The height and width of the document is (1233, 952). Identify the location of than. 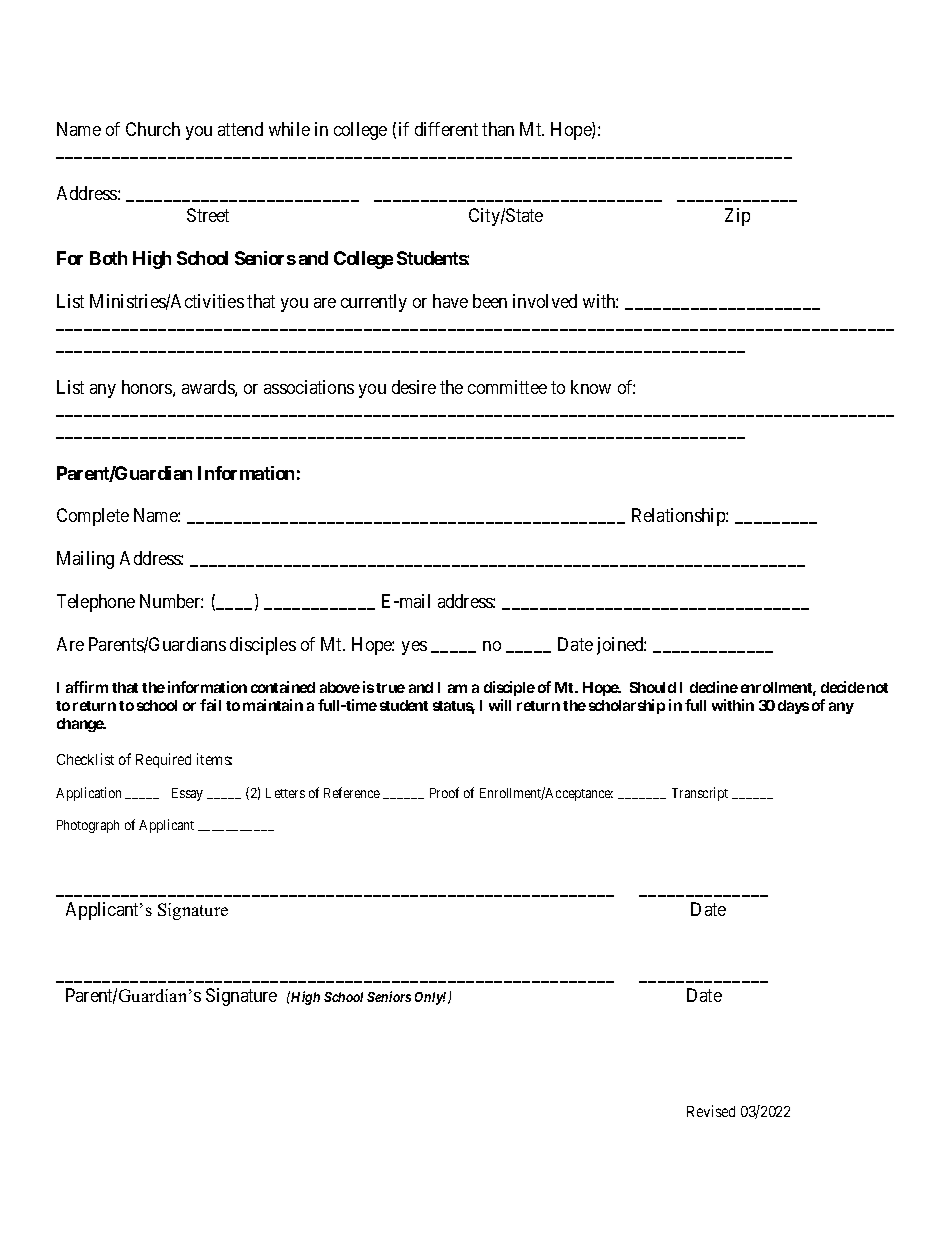
(498, 129).
